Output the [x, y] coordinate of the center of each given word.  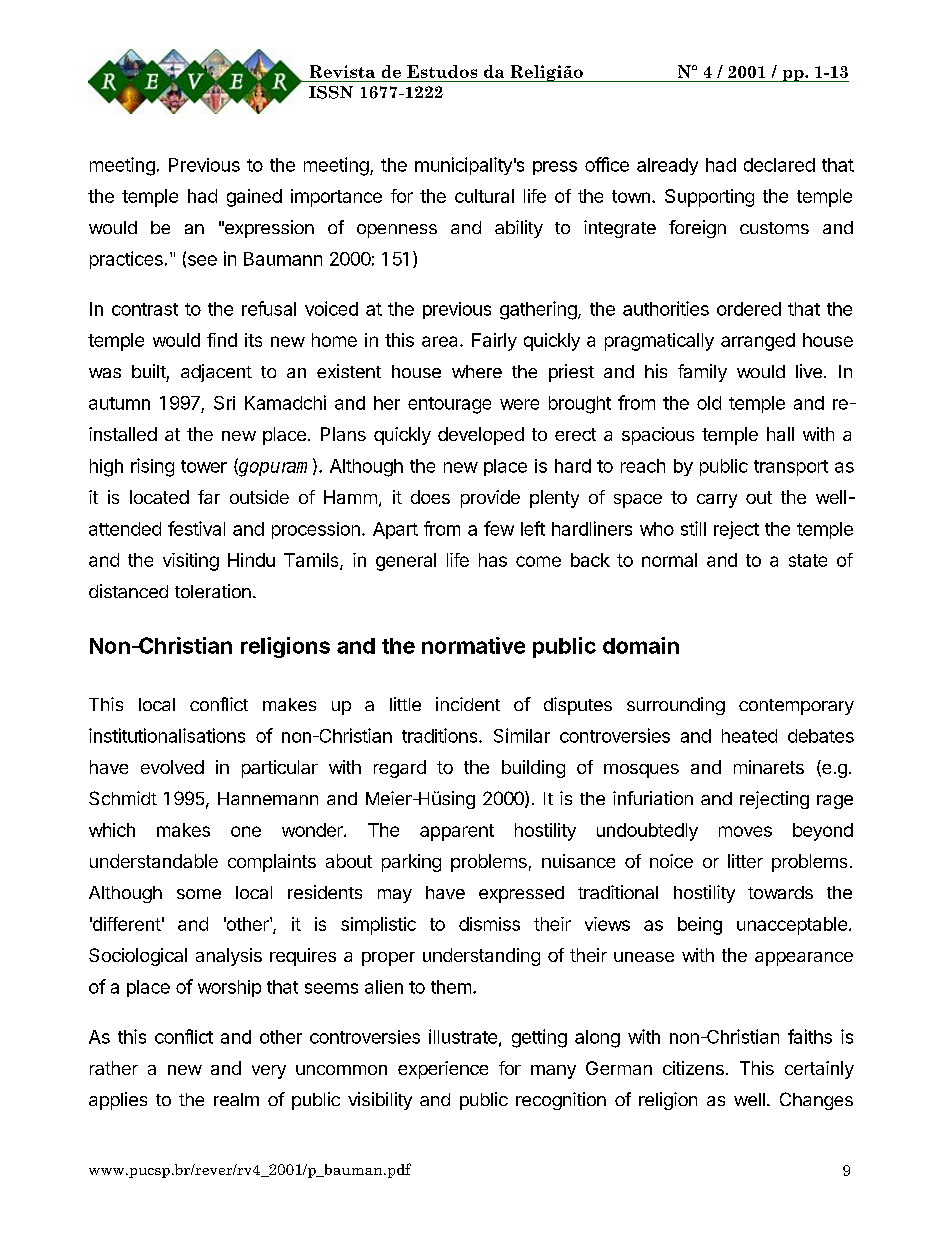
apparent [457, 832]
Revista [342, 71]
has [493, 560]
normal [669, 560]
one [246, 831]
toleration [213, 591]
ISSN [331, 92]
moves [745, 831]
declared [779, 165]
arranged [758, 342]
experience [443, 1070]
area [441, 341]
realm [236, 1099]
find [222, 340]
